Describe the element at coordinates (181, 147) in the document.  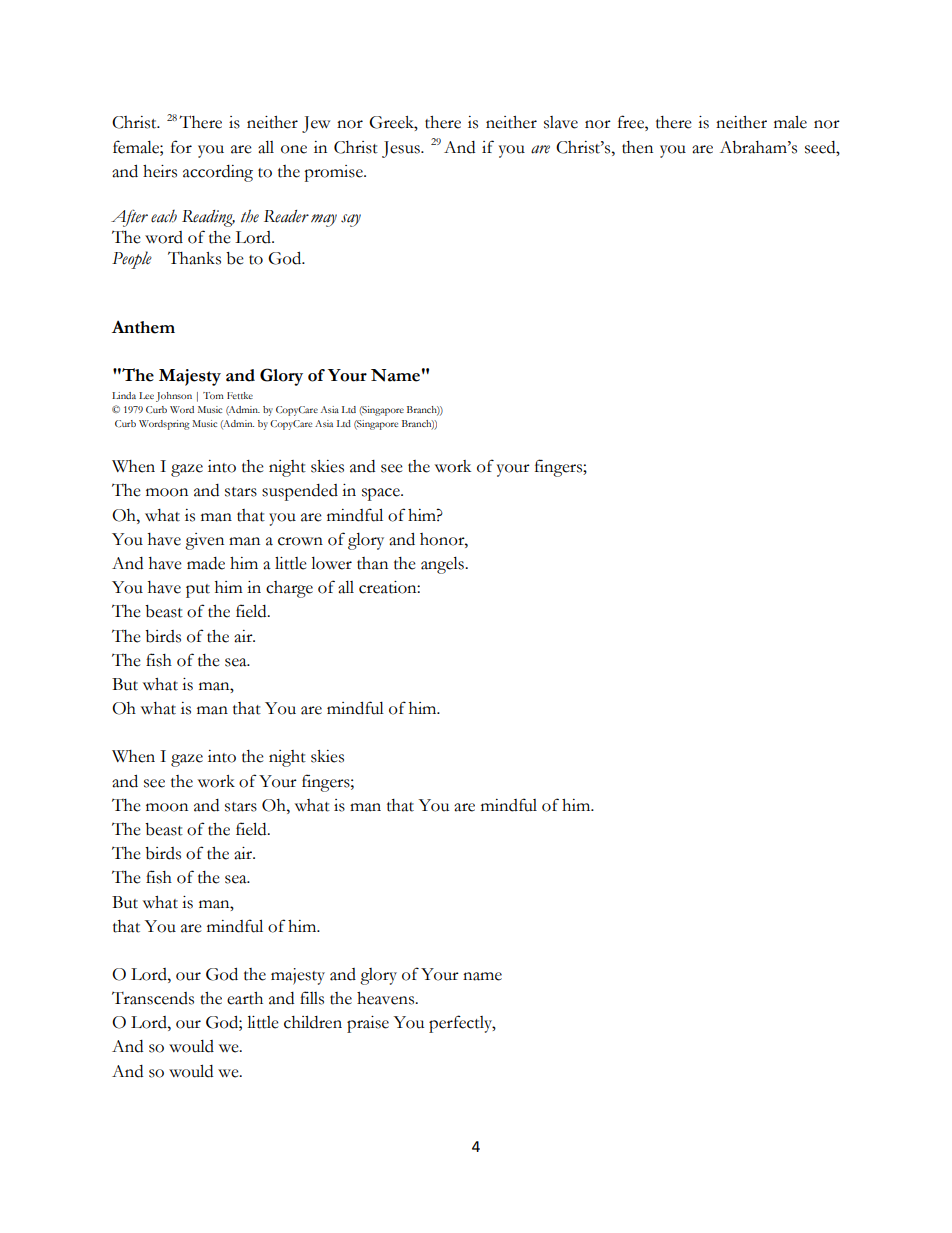
I see `for` at that location.
